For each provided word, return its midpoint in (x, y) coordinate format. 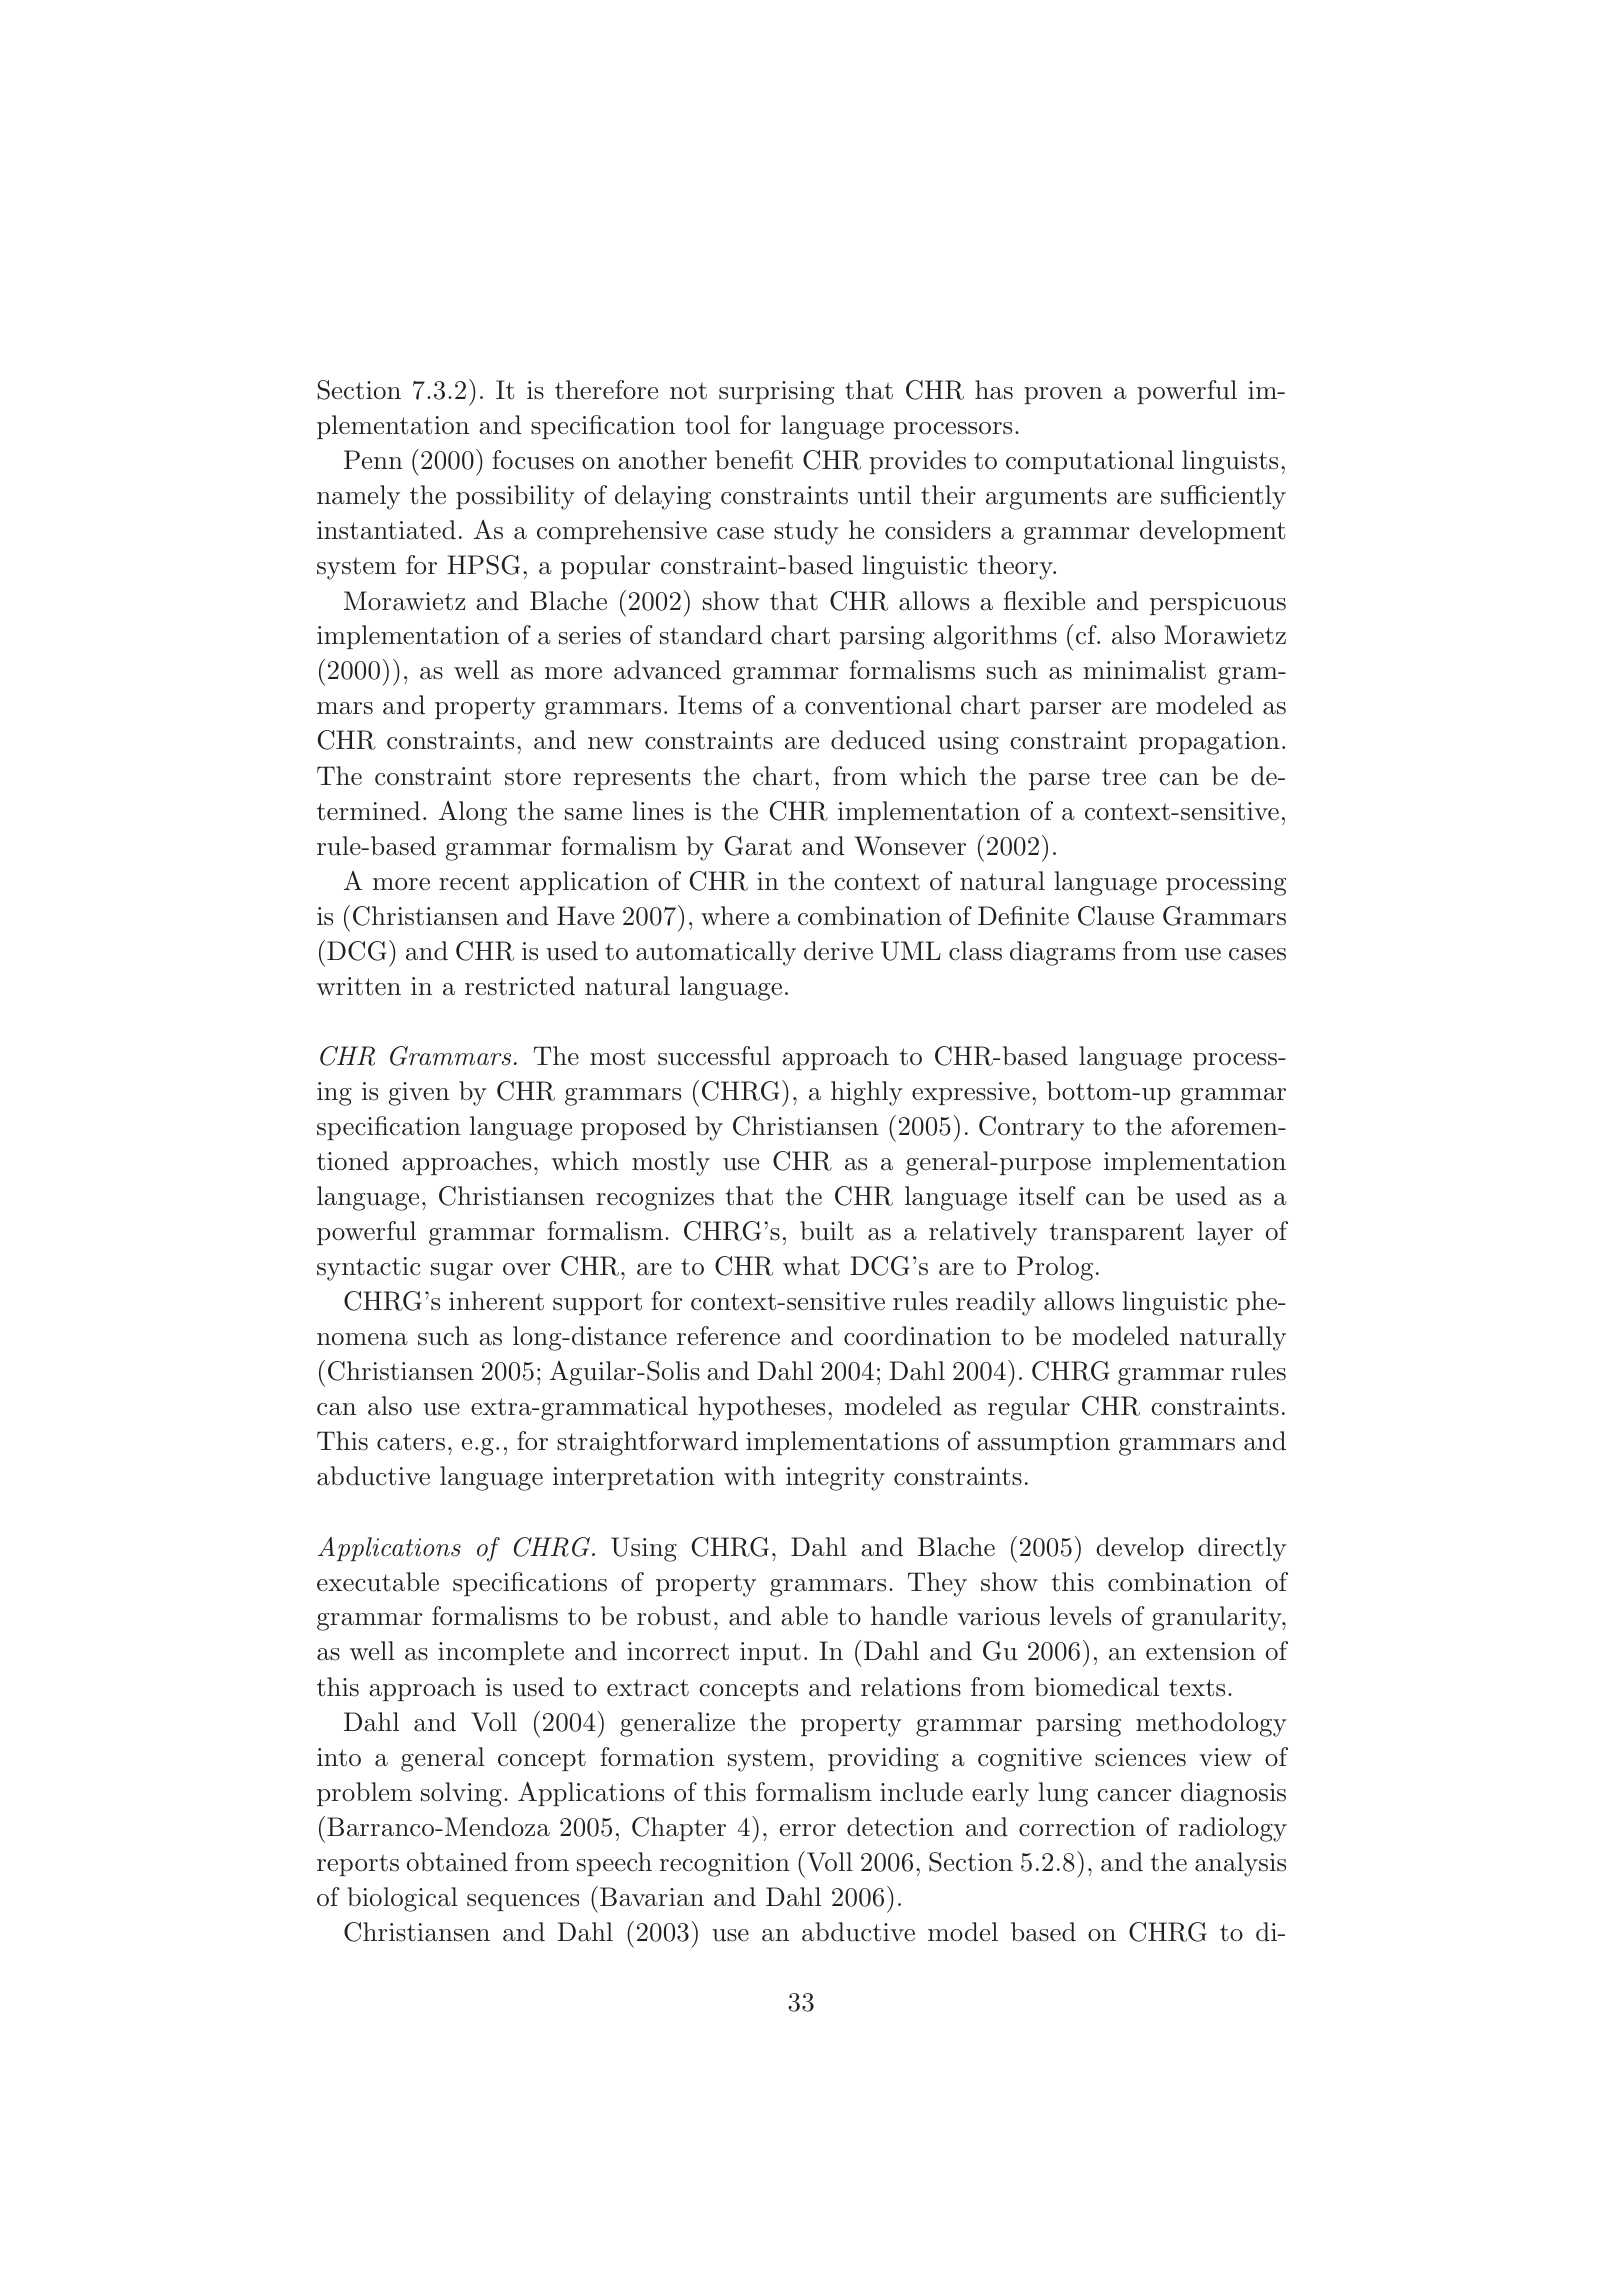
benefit (754, 460)
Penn (373, 460)
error (808, 1830)
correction (1077, 1827)
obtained (457, 1862)
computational (1090, 462)
